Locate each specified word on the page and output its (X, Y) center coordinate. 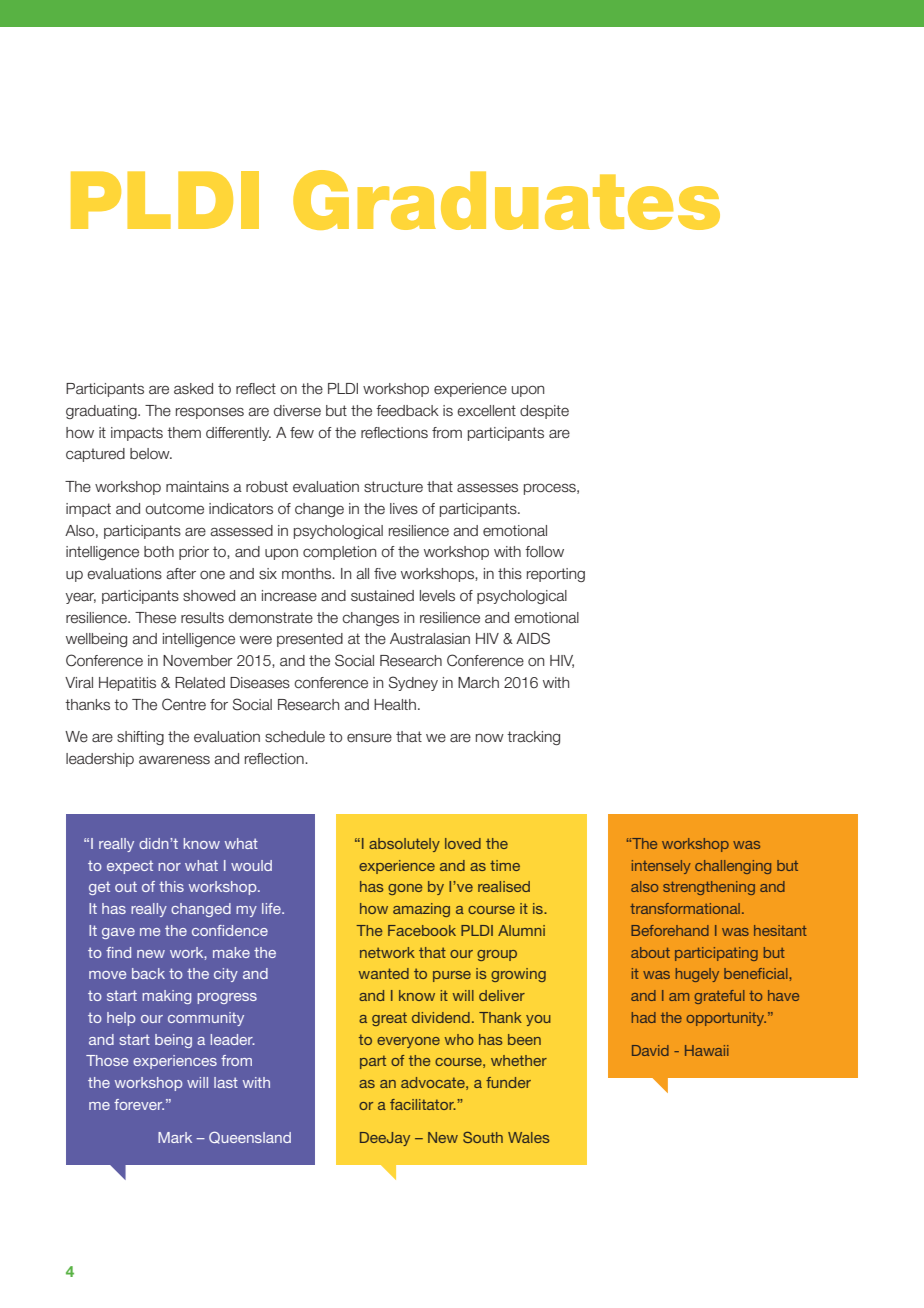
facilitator (423, 1104)
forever (139, 1104)
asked (193, 389)
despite (544, 412)
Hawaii (706, 1050)
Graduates (506, 200)
